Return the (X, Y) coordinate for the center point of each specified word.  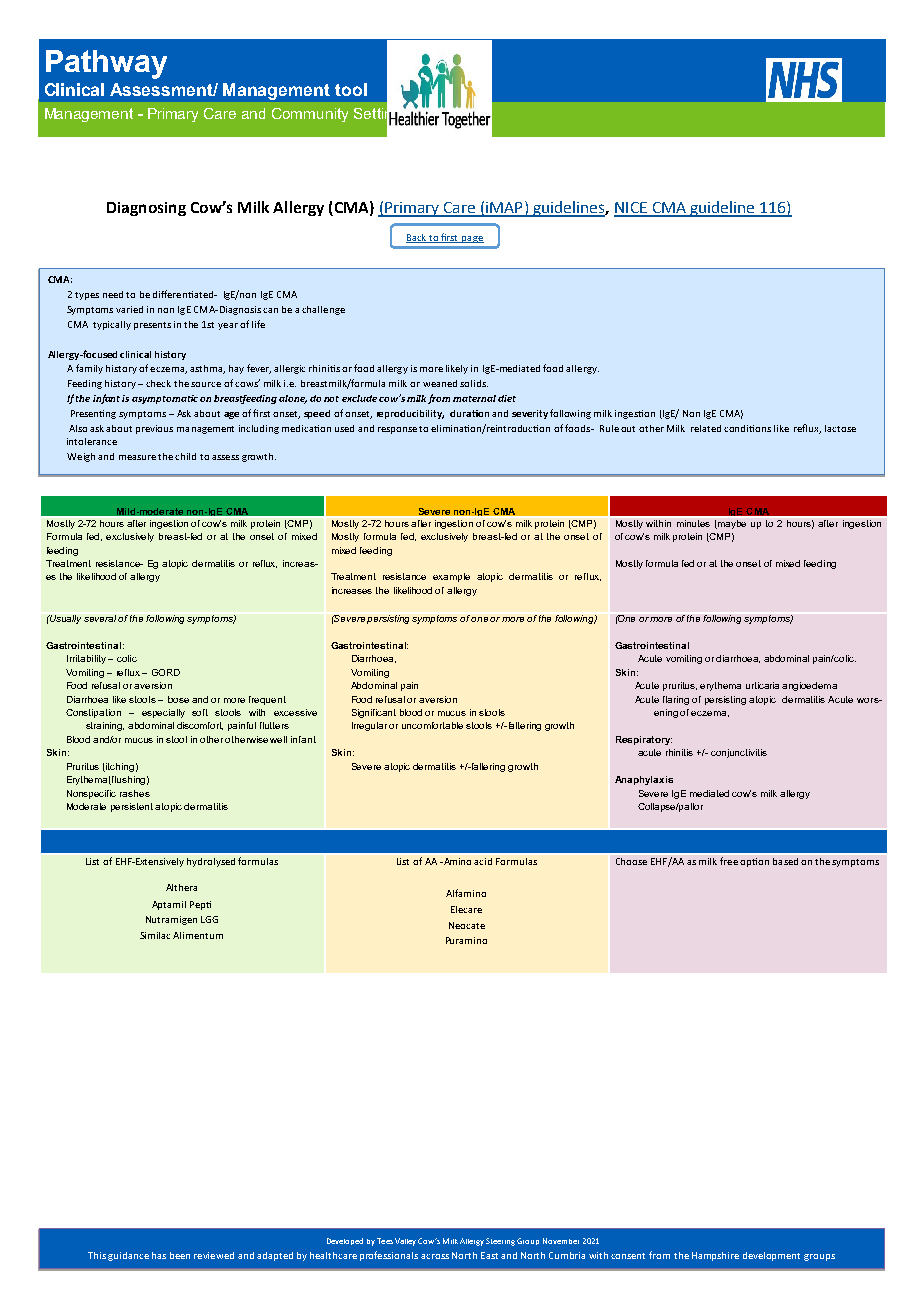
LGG (209, 919)
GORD (166, 672)
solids (474, 383)
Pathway (106, 64)
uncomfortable (432, 725)
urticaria (762, 685)
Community (310, 115)
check (158, 383)
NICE (631, 209)
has (159, 1255)
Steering (500, 1242)
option (754, 862)
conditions (747, 428)
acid (483, 861)
